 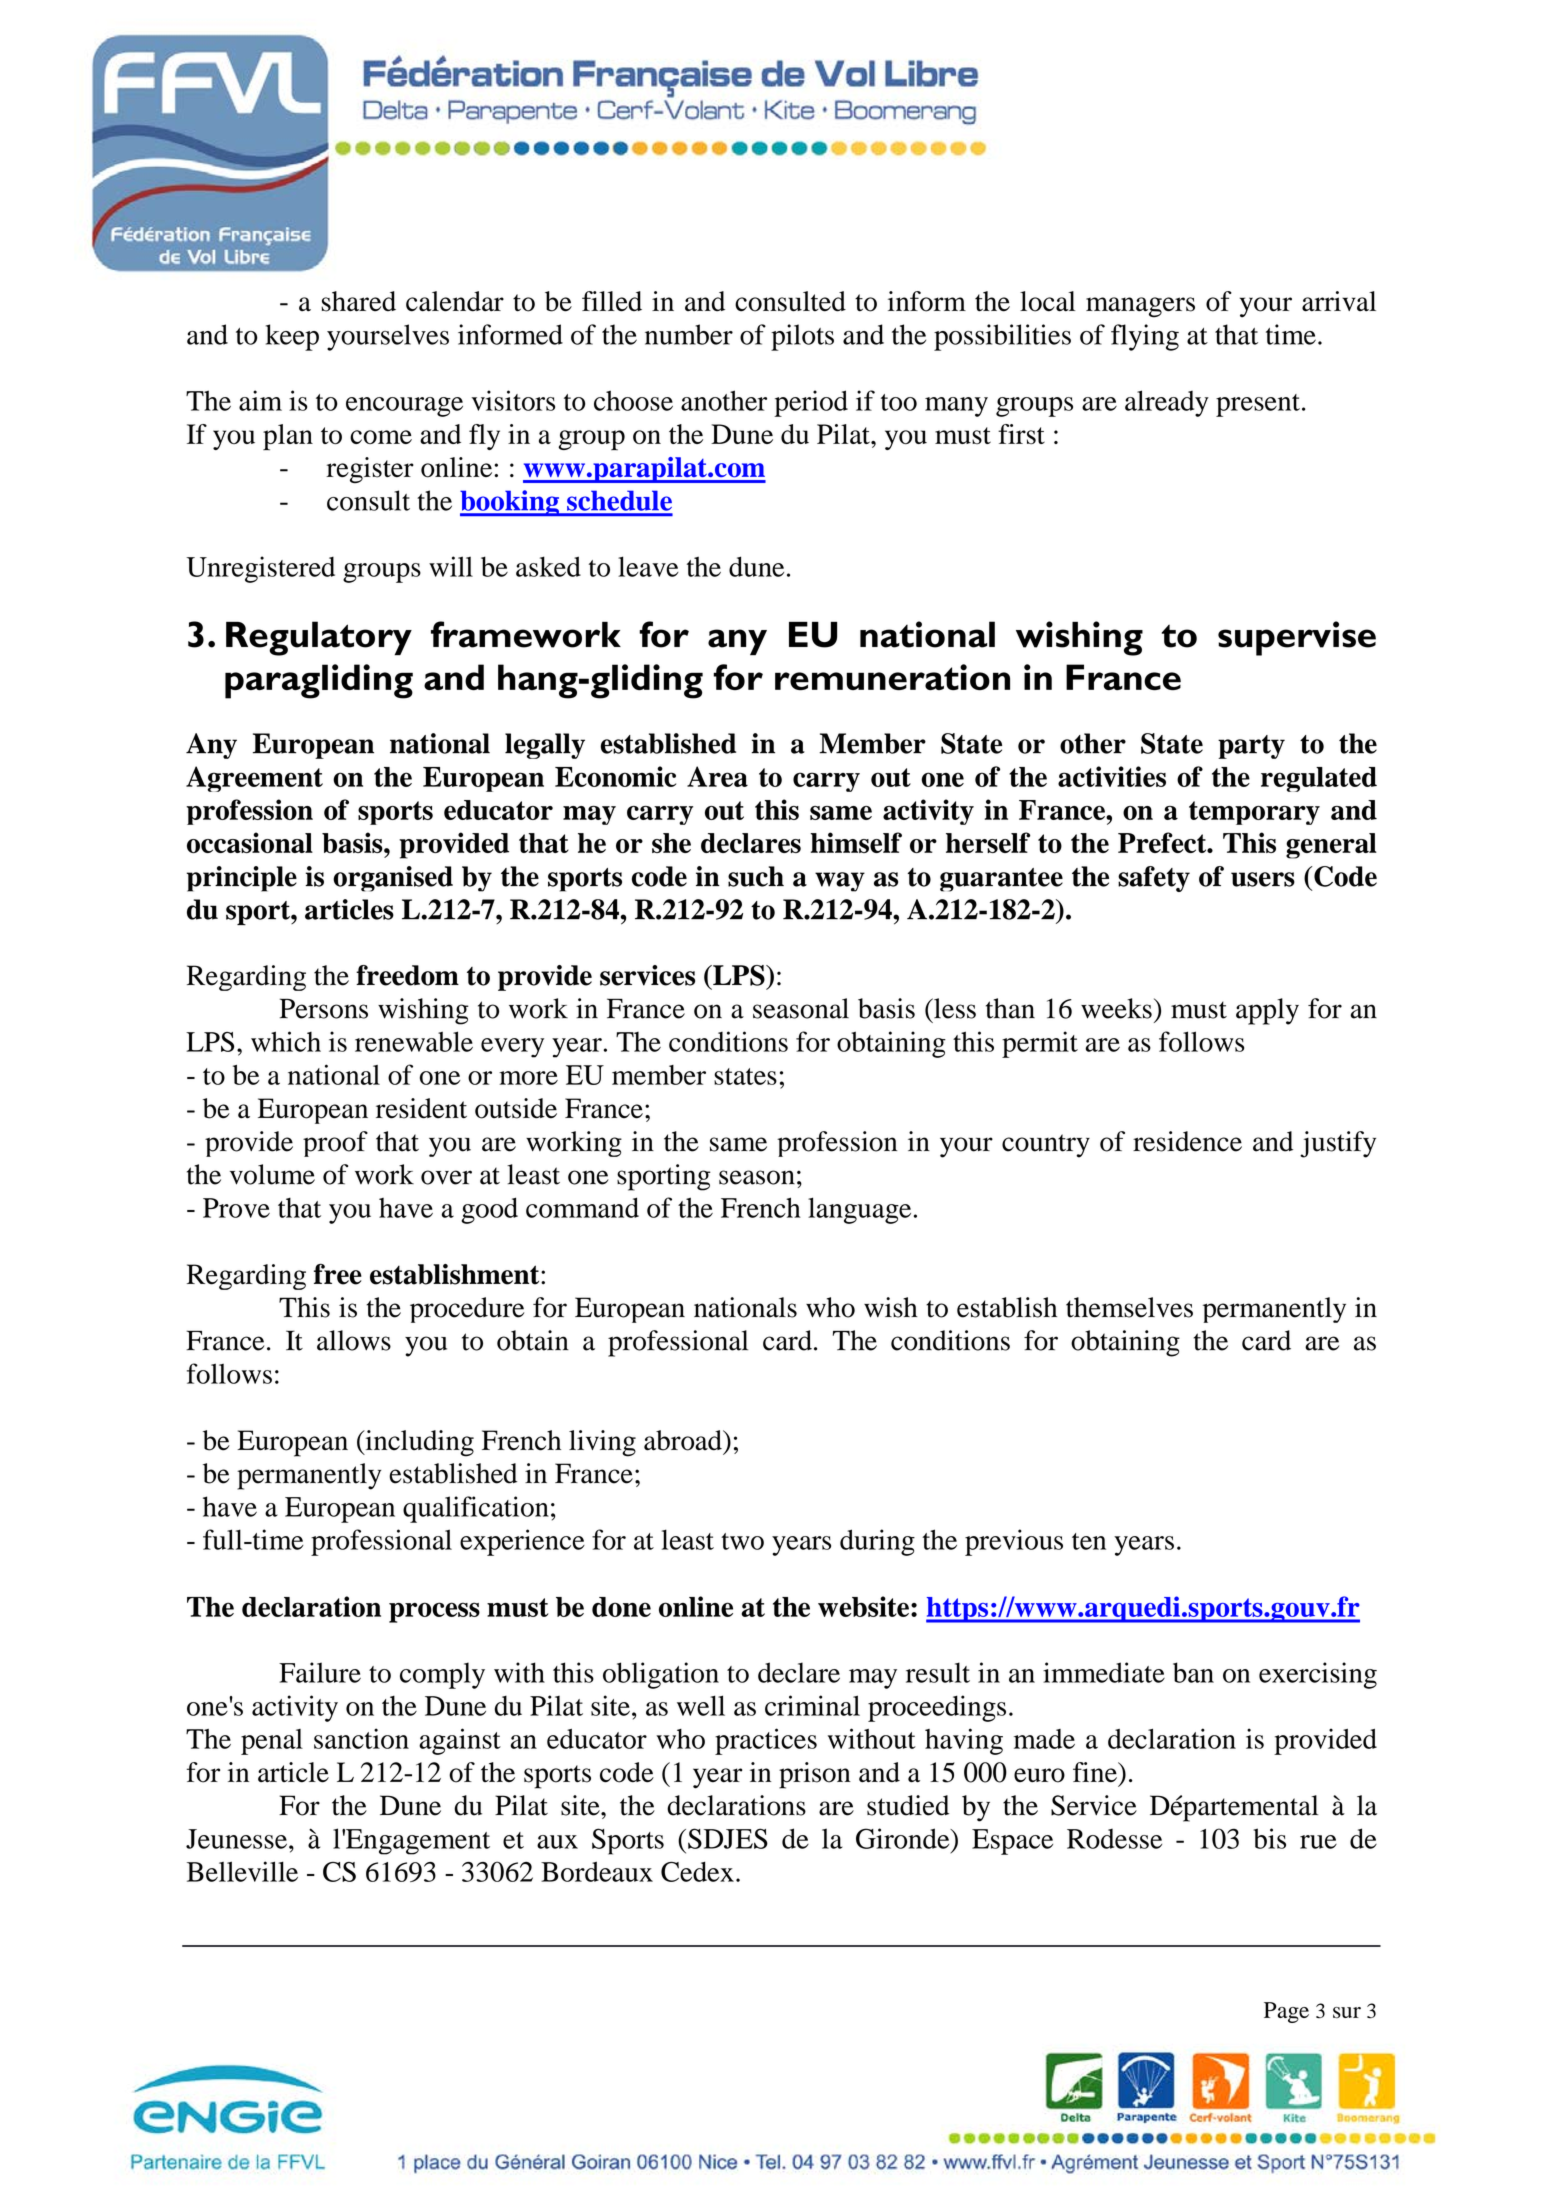 What do you see at coordinates (242, 1871) in the document?
I see `Belleville` at bounding box center [242, 1871].
